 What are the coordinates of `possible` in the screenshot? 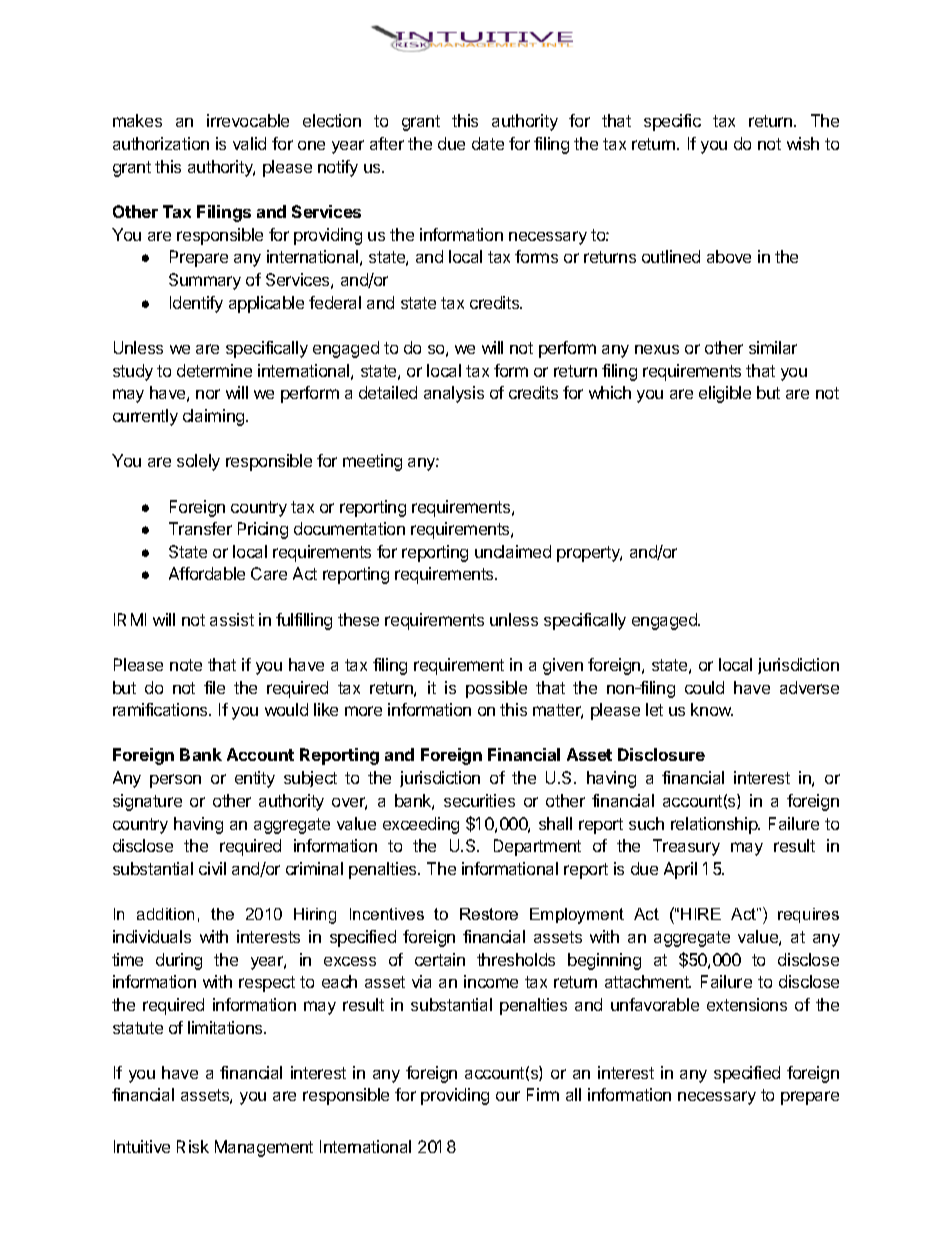 It's located at (496, 689).
